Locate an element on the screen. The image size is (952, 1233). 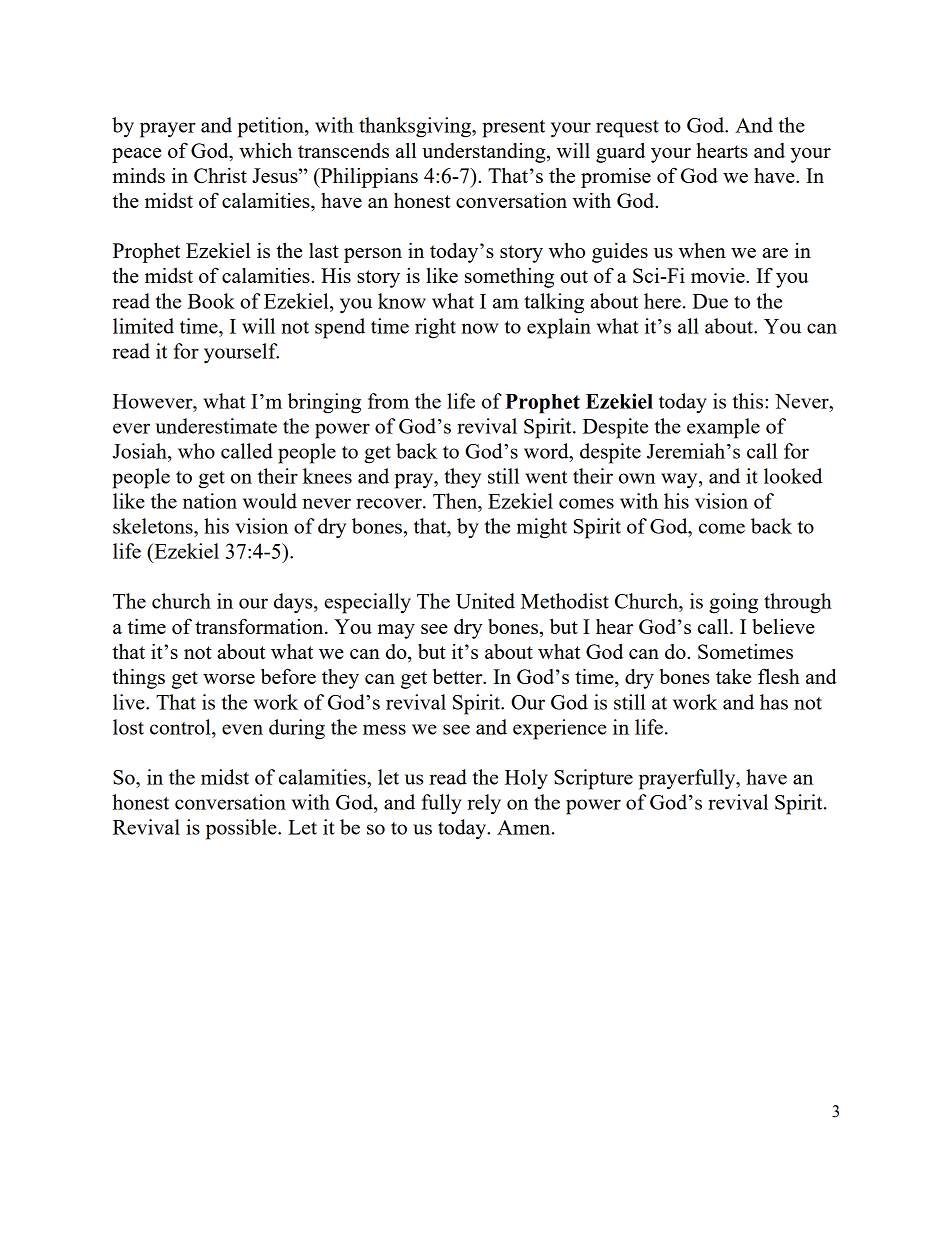
might is located at coordinates (542, 528).
